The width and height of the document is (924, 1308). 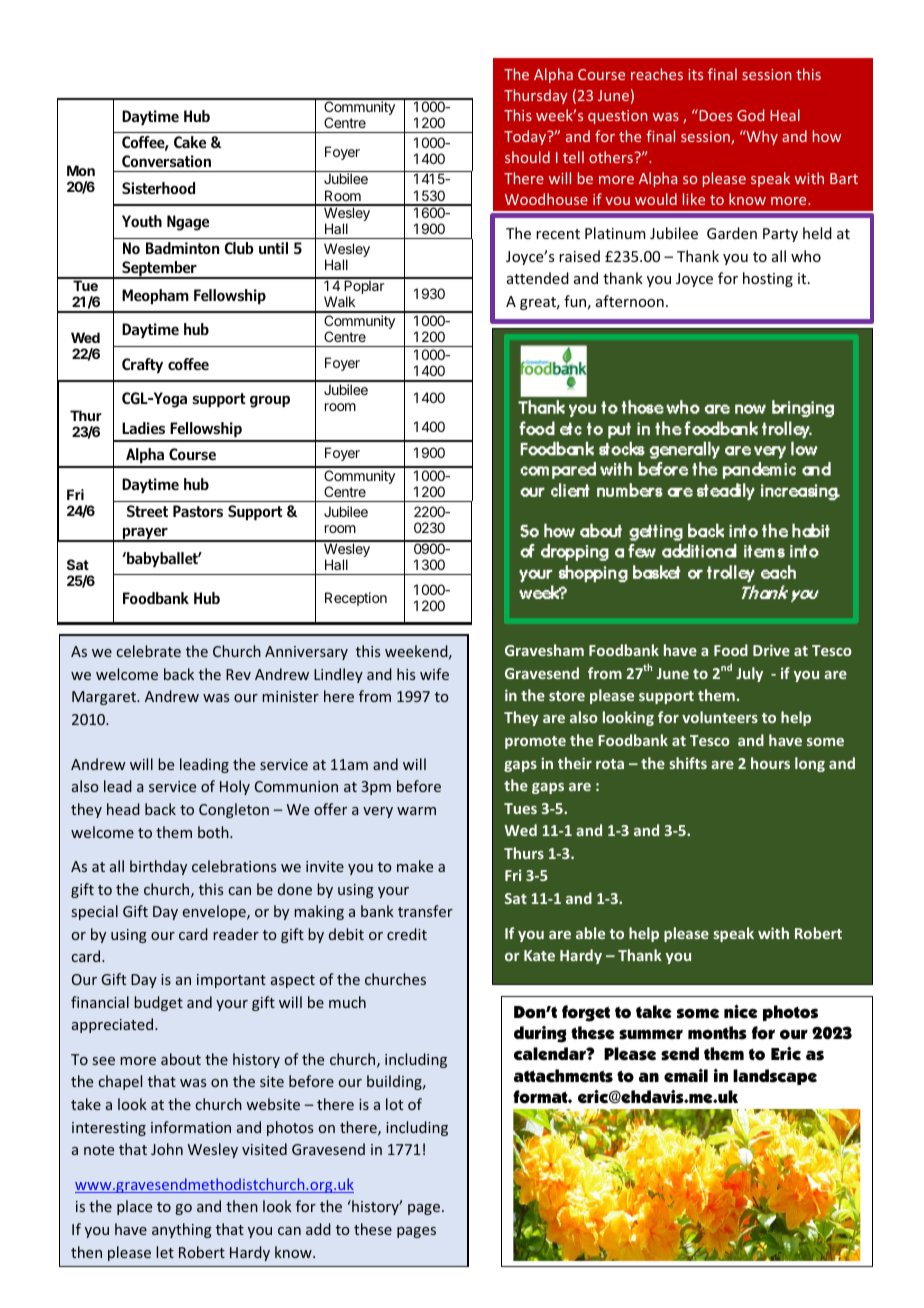 What do you see at coordinates (190, 142) in the document?
I see `Cake` at bounding box center [190, 142].
